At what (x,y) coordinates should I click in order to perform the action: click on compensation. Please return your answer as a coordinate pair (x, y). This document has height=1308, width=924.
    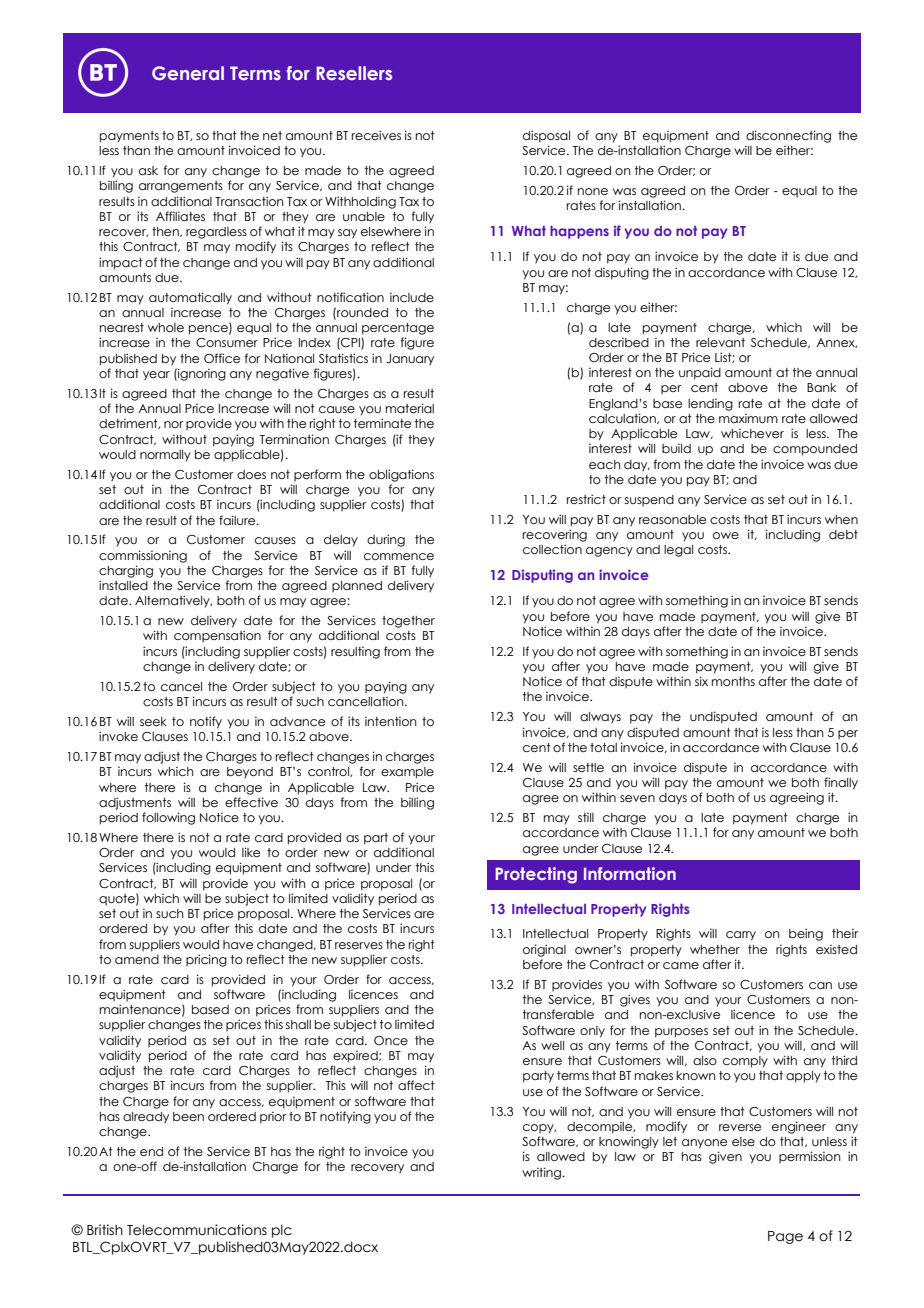
    Looking at the image, I should click on (217, 636).
